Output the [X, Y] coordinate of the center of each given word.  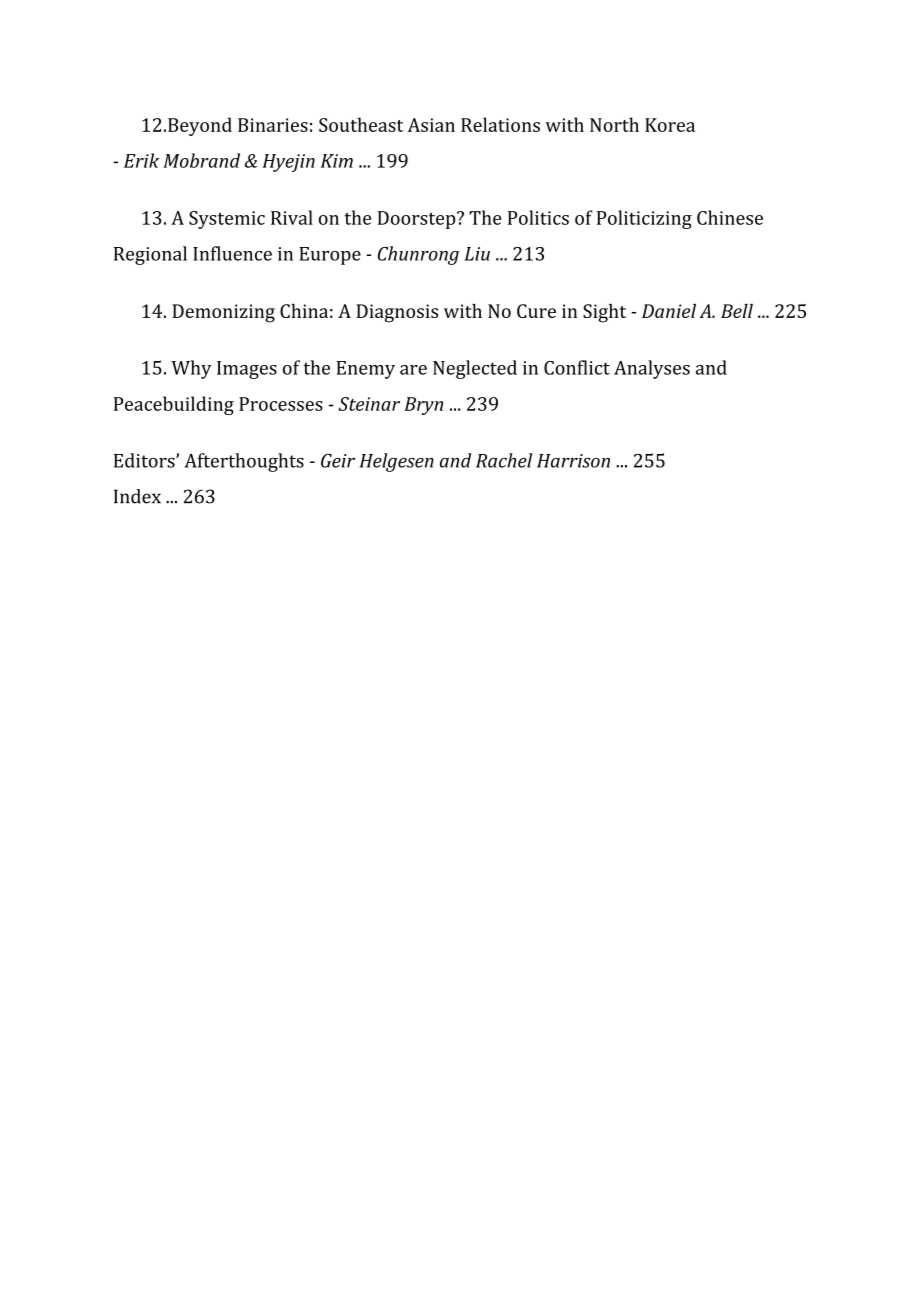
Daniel [669, 311]
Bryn [423, 406]
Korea [670, 125]
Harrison [573, 461]
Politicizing [644, 219]
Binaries [273, 125]
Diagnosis [397, 313]
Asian [431, 125]
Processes [281, 404]
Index [137, 496]
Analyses [652, 369]
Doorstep [418, 220]
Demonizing [223, 313]
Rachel [504, 460]
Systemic [227, 220]
